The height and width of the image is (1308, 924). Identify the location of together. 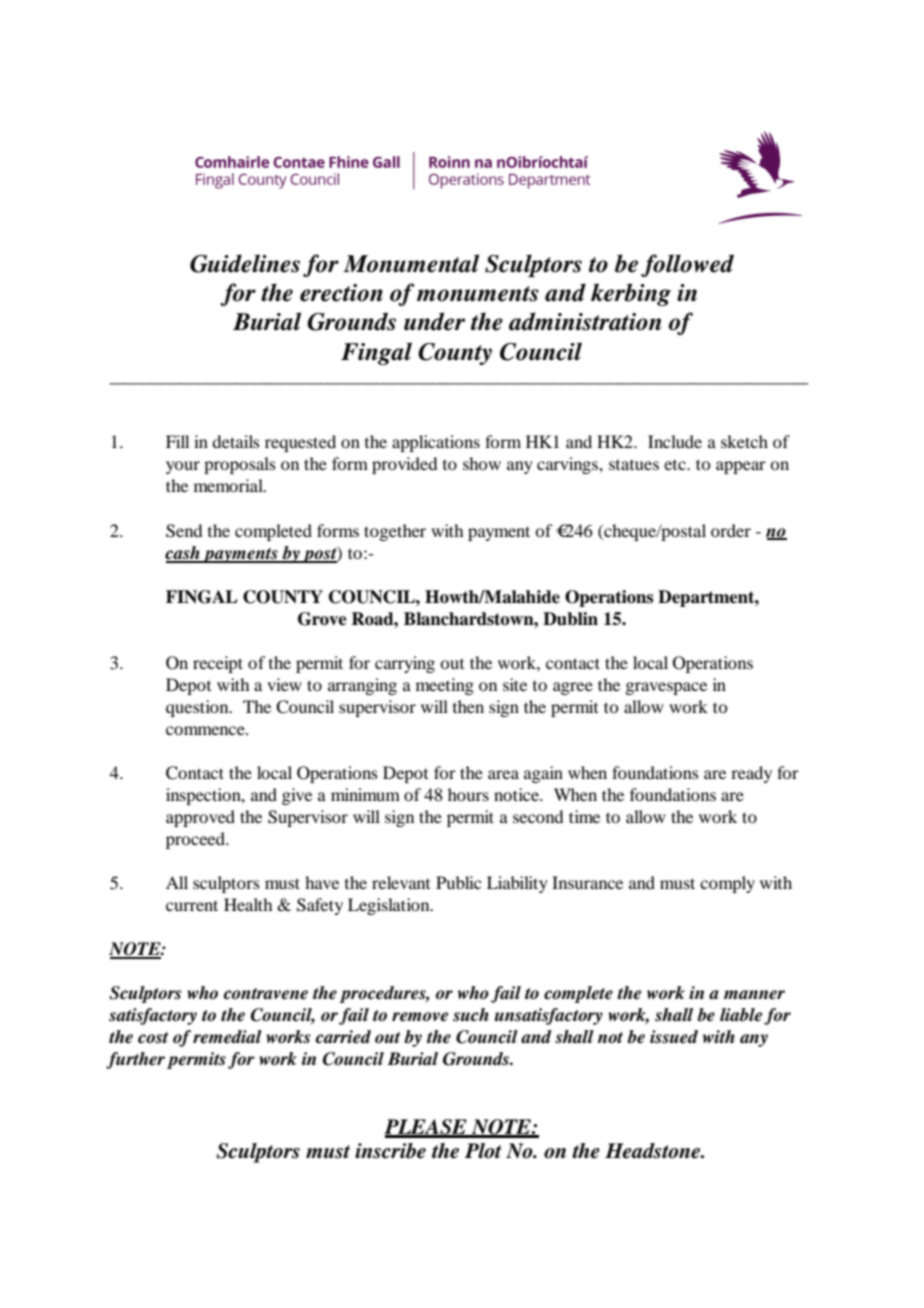
(395, 532).
